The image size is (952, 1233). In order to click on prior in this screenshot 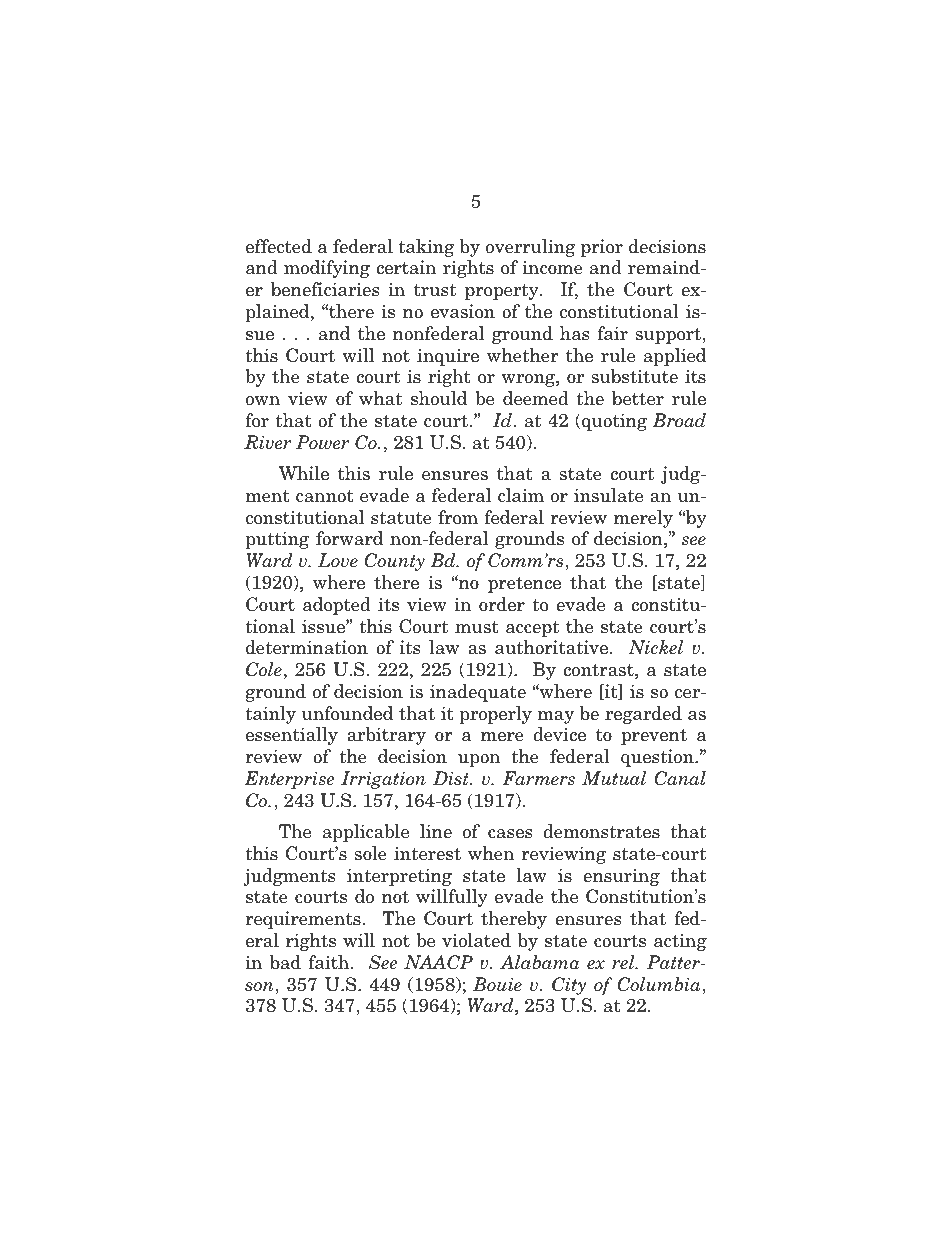, I will do `click(602, 248)`.
